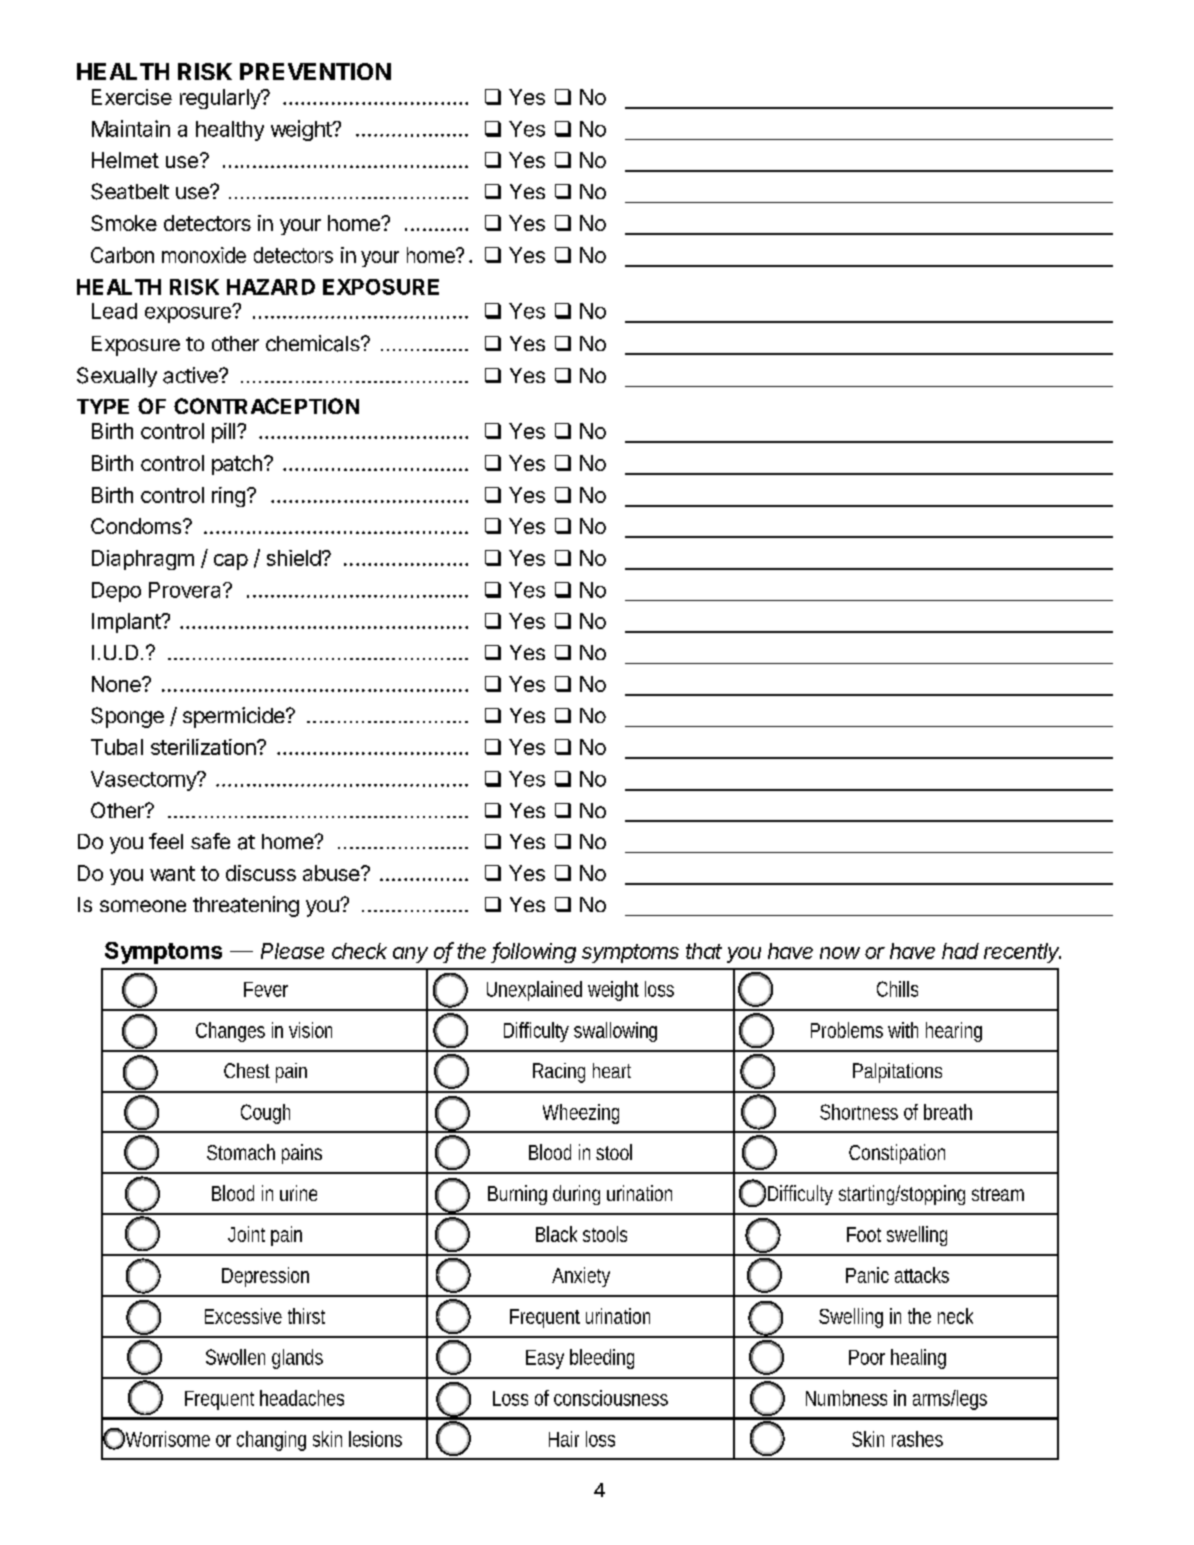  Describe the element at coordinates (534, 952) in the page. I see `following` at that location.
